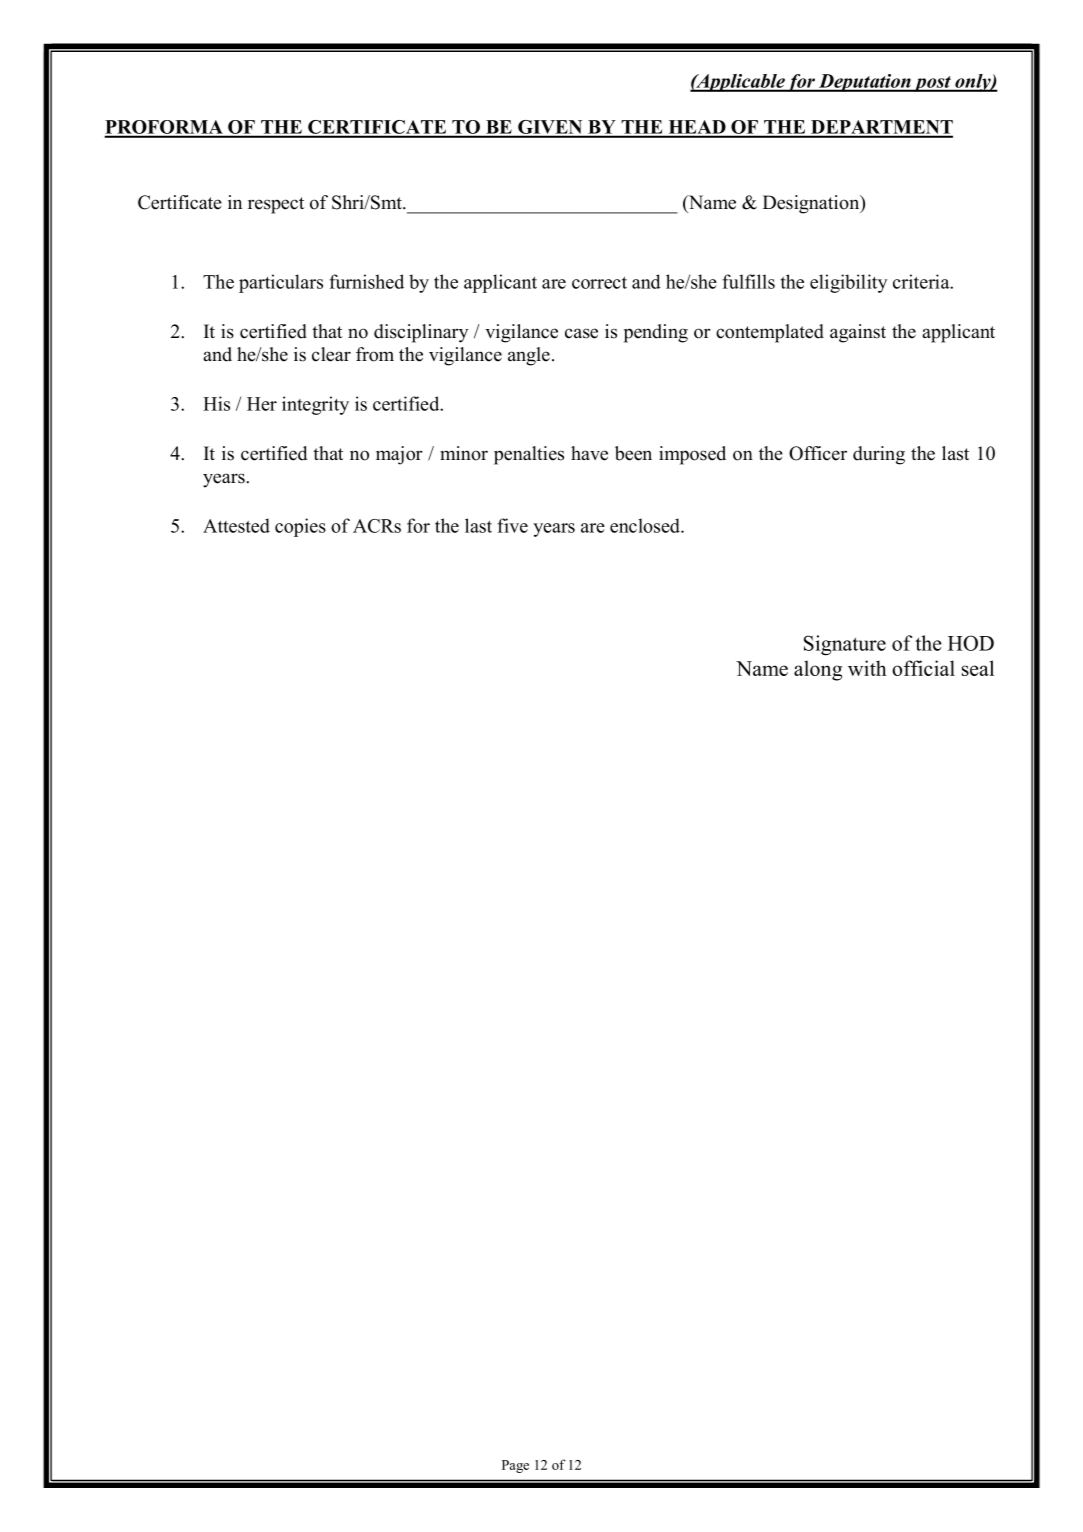  What do you see at coordinates (512, 525) in the screenshot?
I see `five` at bounding box center [512, 525].
